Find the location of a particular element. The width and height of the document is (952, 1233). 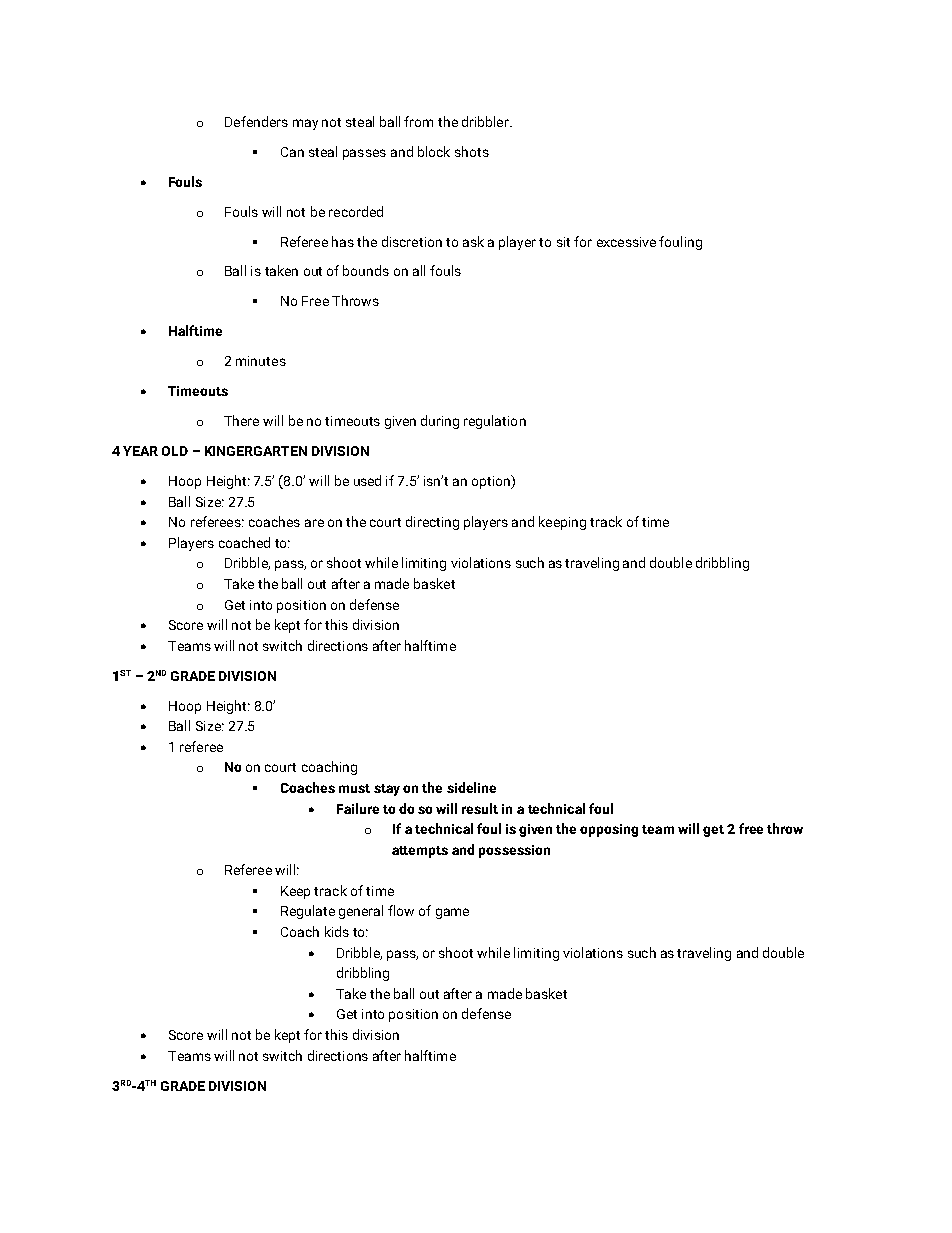

option is located at coordinates (492, 482).
